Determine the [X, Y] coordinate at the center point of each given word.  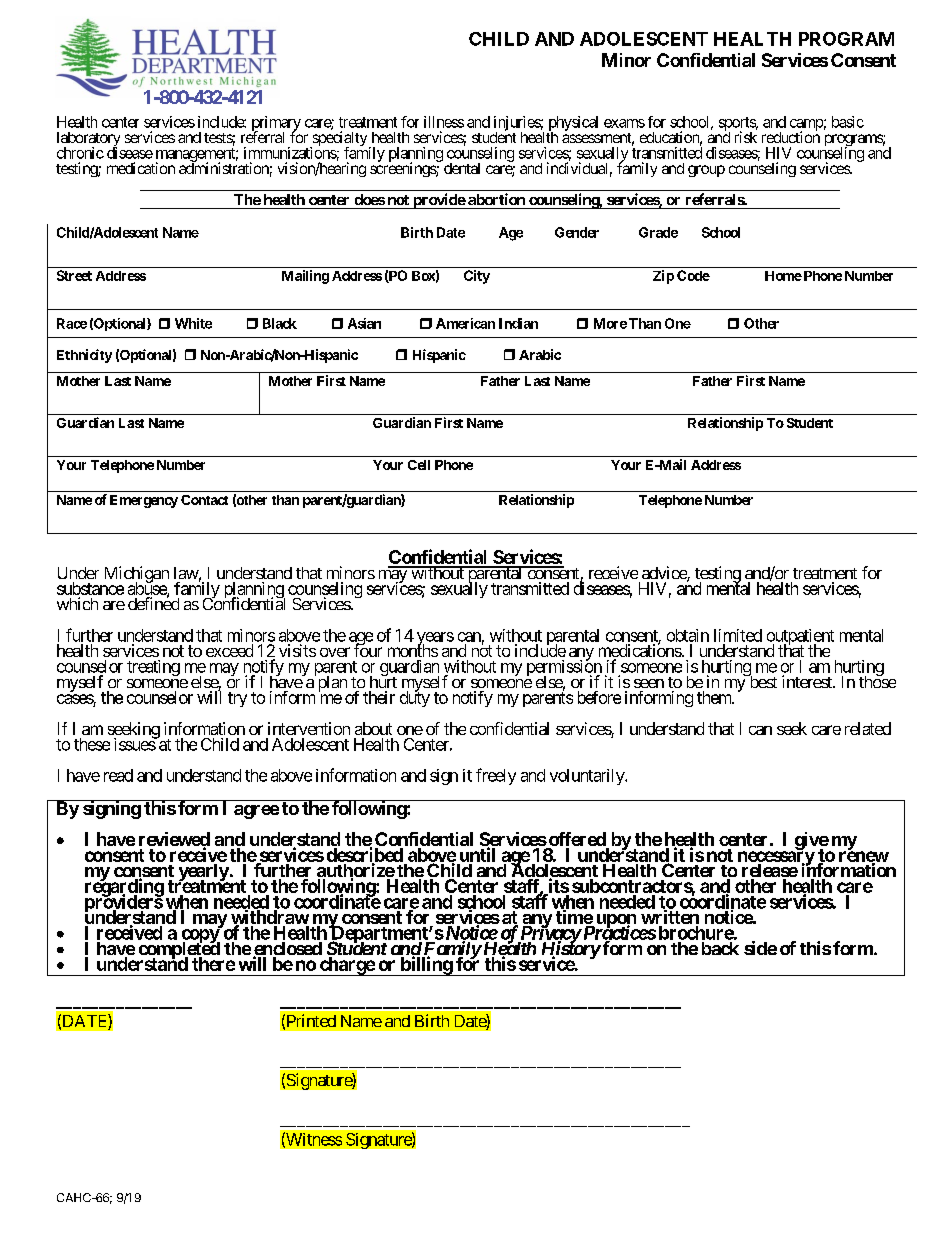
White [193, 323]
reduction [791, 136]
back [720, 948]
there [213, 964]
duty [415, 698]
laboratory [88, 140]
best [762, 681]
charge [347, 966]
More [610, 323]
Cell [419, 465]
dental [462, 168]
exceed [229, 650]
